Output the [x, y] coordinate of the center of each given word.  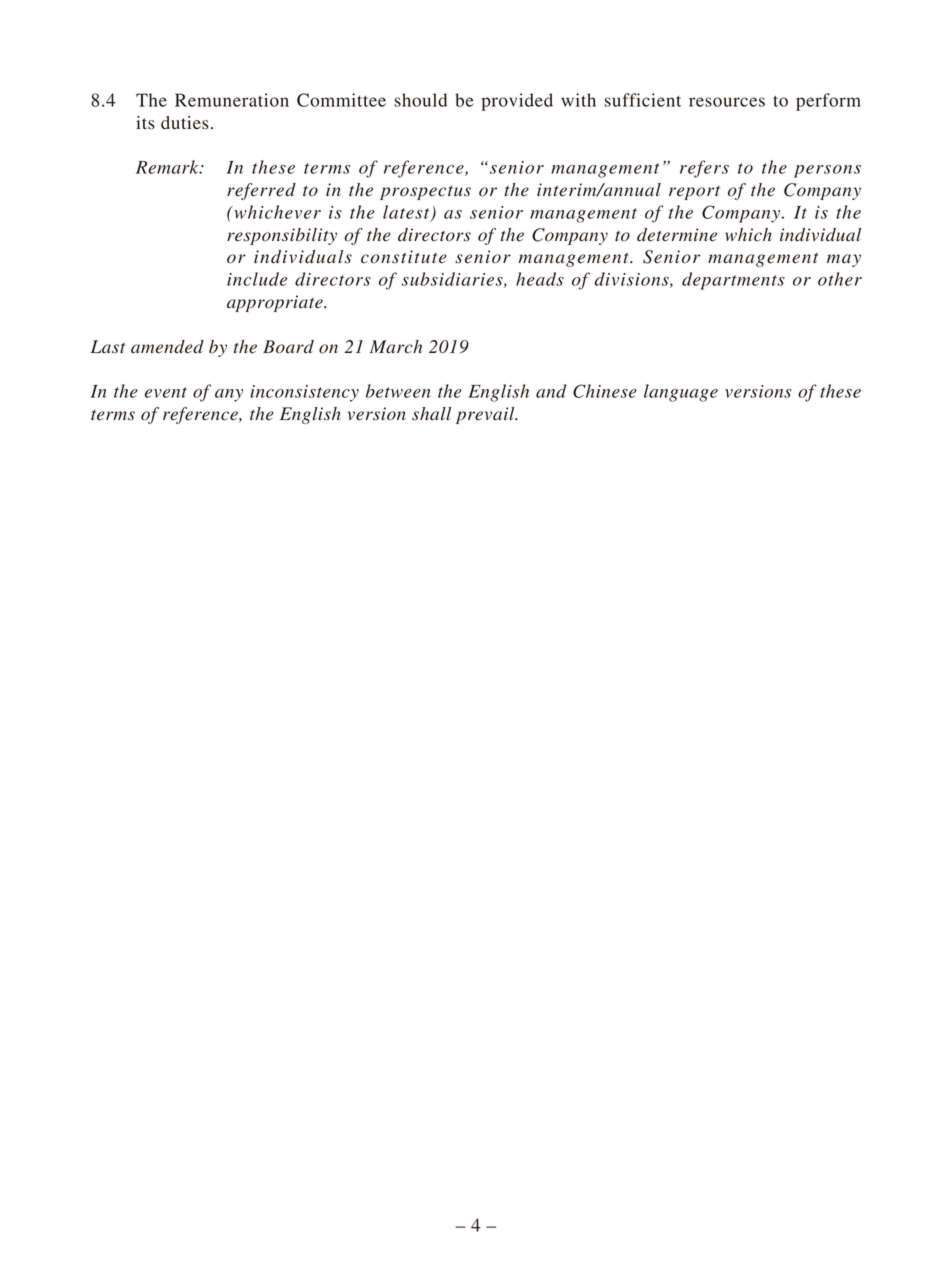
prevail [486, 415]
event [166, 392]
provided [517, 102]
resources [727, 102]
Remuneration [232, 100]
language [681, 393]
